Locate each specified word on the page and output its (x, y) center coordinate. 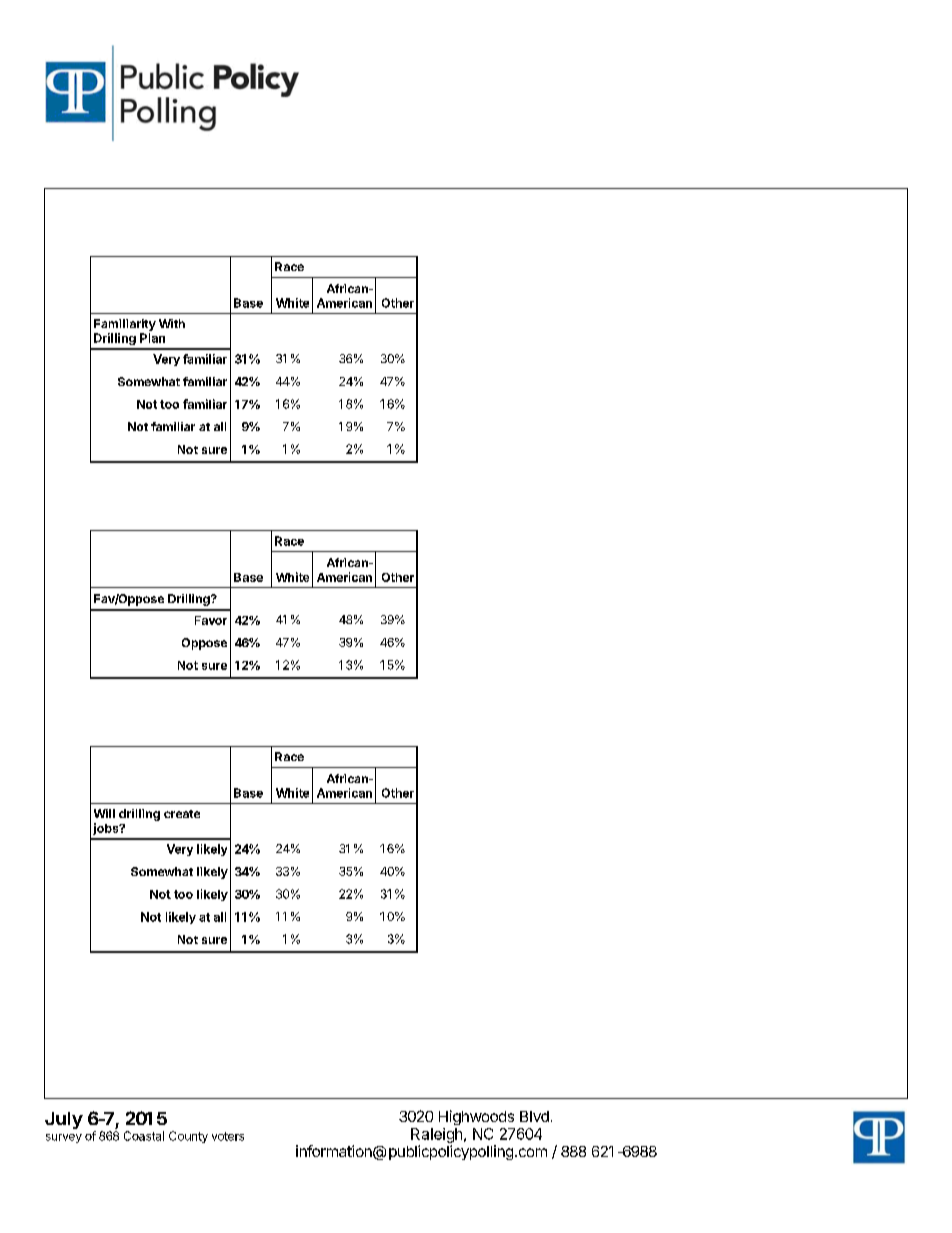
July (64, 1120)
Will (104, 813)
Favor (211, 620)
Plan (152, 338)
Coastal (144, 1136)
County (188, 1137)
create (182, 814)
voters (228, 1136)
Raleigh (436, 1135)
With (172, 323)
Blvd (534, 1116)
